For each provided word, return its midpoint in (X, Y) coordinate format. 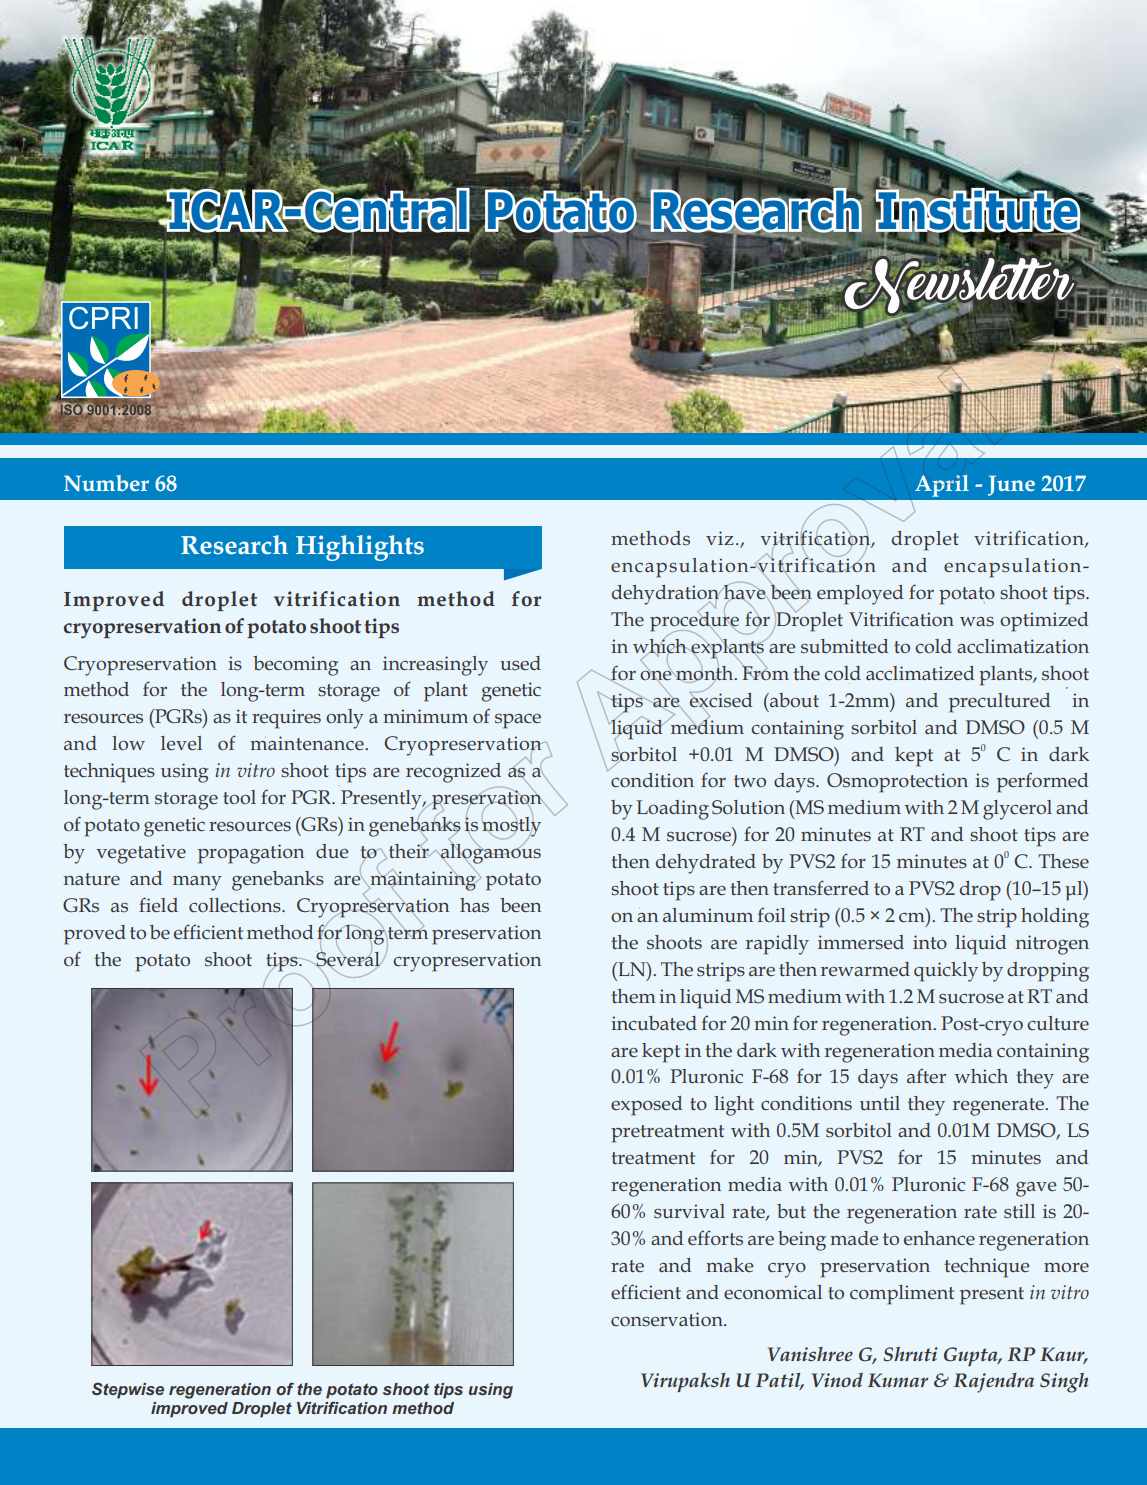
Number (106, 483)
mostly (511, 826)
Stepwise (128, 1390)
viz (719, 538)
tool (239, 797)
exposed (646, 1106)
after (926, 1075)
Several (348, 958)
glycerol (1017, 810)
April (942, 486)
